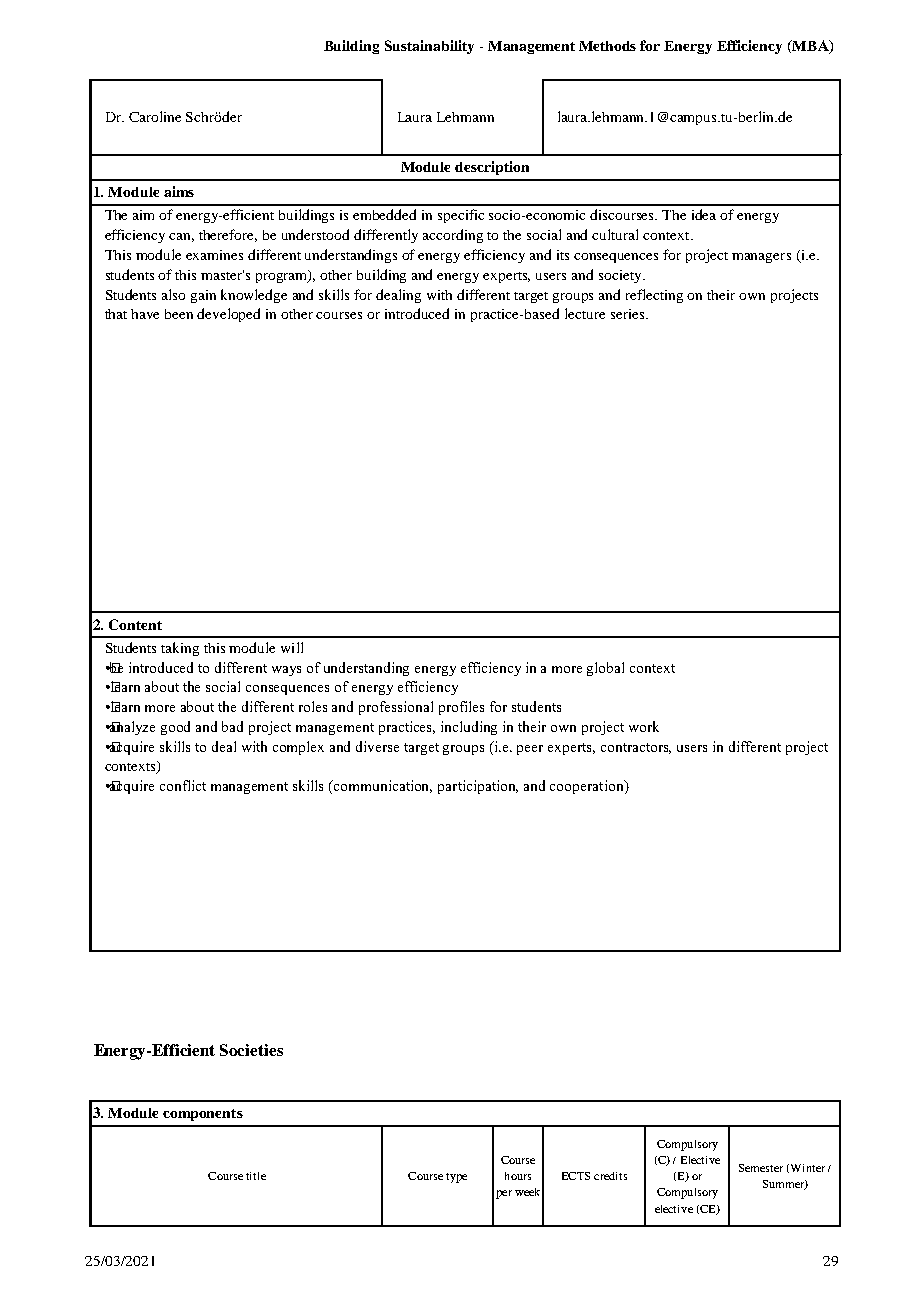  What do you see at coordinates (810, 47) in the screenshot?
I see `MBA` at bounding box center [810, 47].
